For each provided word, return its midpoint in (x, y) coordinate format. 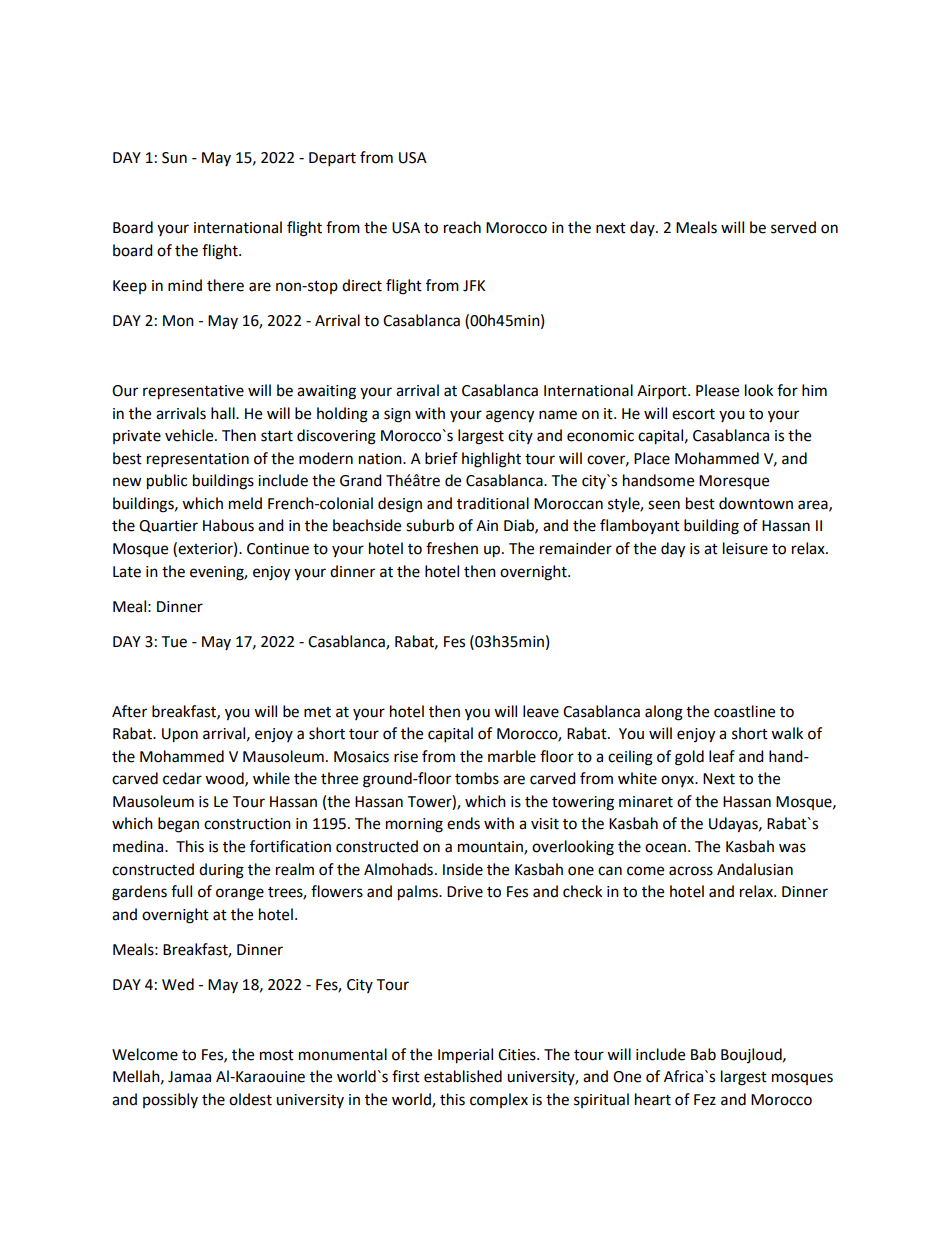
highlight (491, 460)
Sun (174, 158)
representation (198, 460)
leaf (722, 756)
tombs (477, 778)
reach (462, 227)
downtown (756, 503)
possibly (170, 1100)
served (793, 227)
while (271, 778)
